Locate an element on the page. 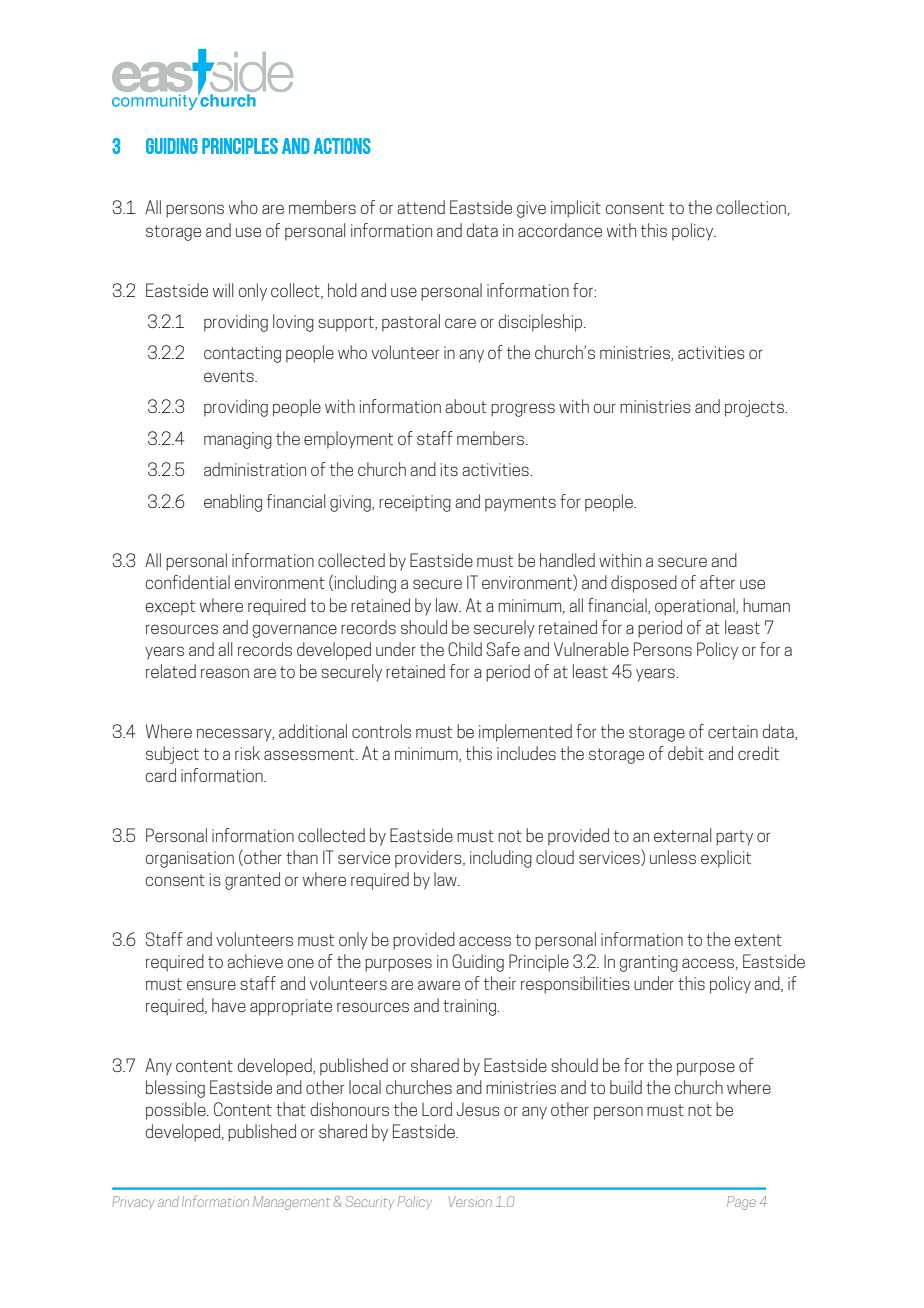  attend is located at coordinates (421, 207).
